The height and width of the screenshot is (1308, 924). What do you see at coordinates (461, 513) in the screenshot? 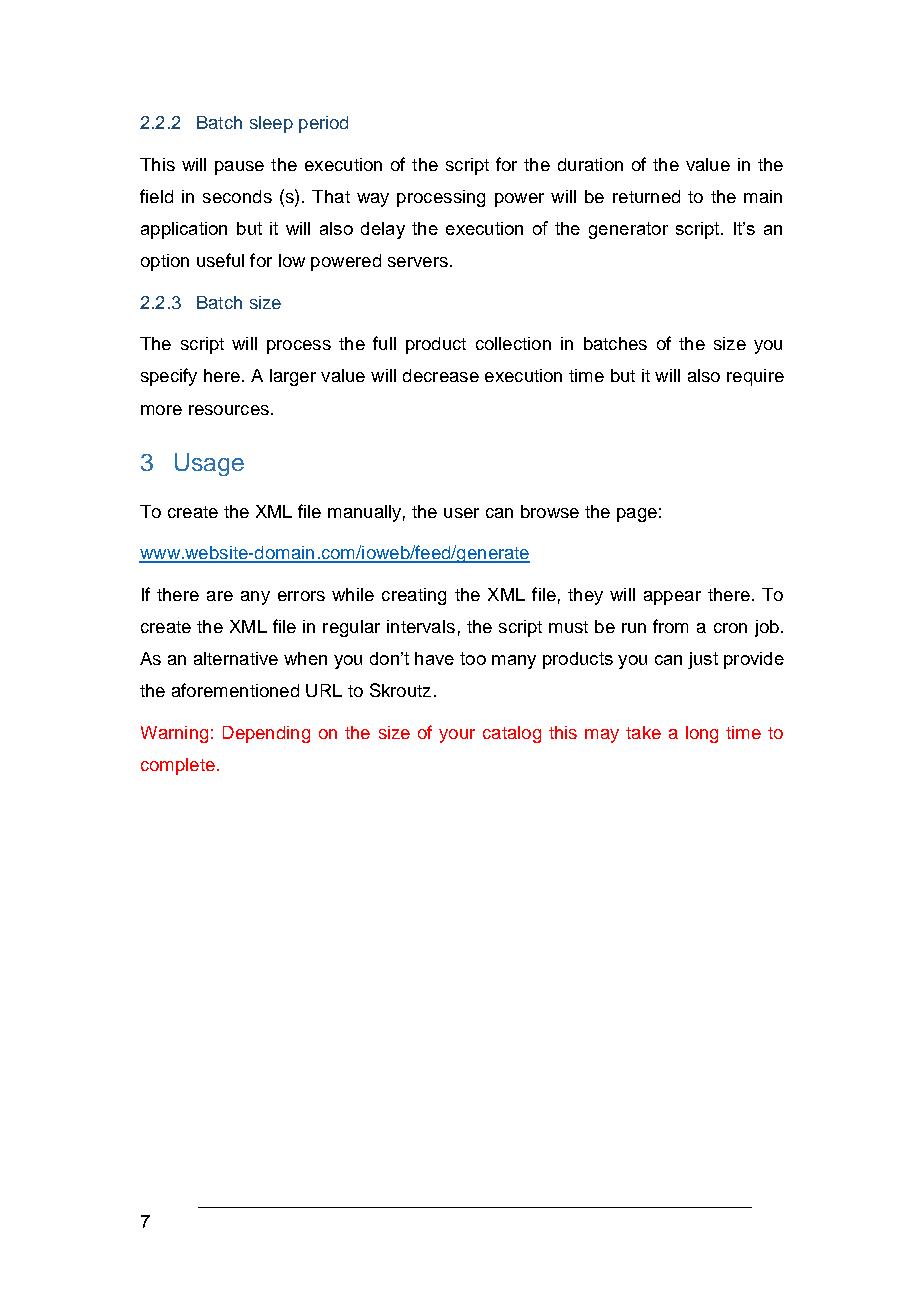
I see `user` at bounding box center [461, 513].
